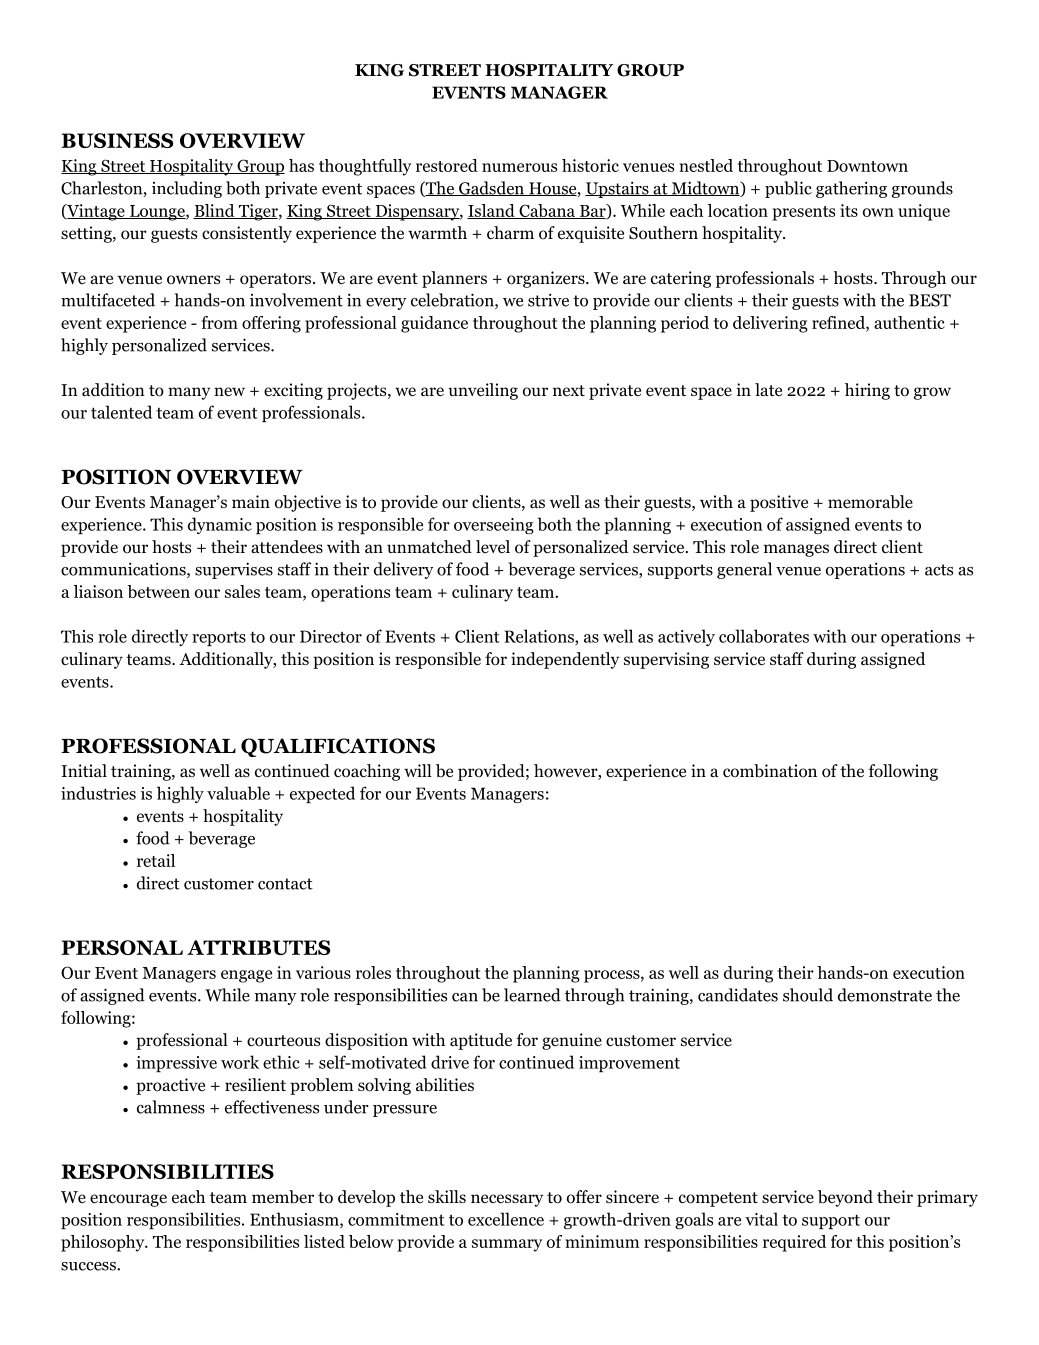 The image size is (1039, 1345). What do you see at coordinates (519, 167) in the screenshot?
I see `numerous` at bounding box center [519, 167].
